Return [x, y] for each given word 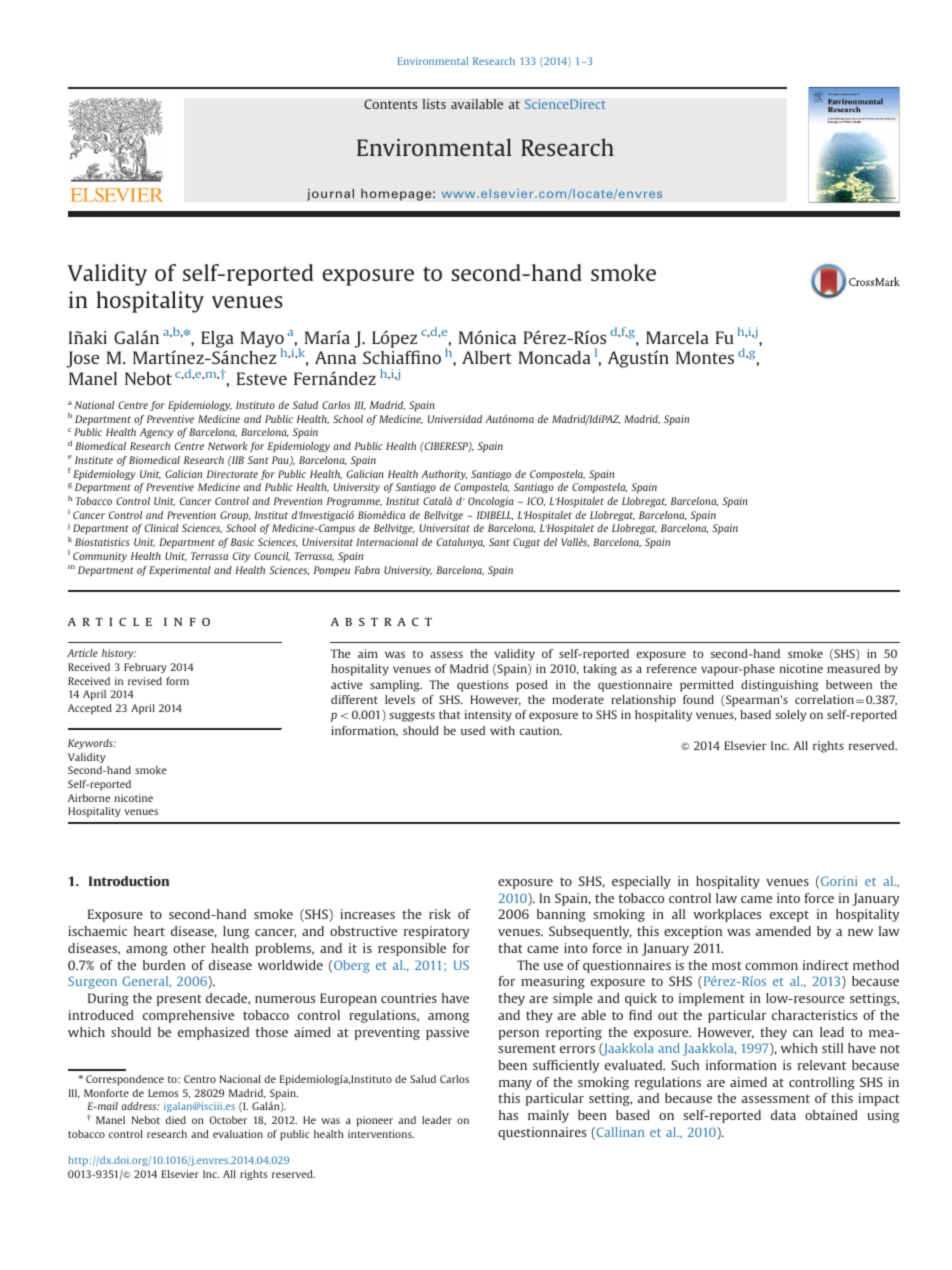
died [175, 1120]
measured [853, 668]
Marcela [677, 337]
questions [482, 686]
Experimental [179, 571]
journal [330, 194]
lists [434, 104]
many [515, 1085]
